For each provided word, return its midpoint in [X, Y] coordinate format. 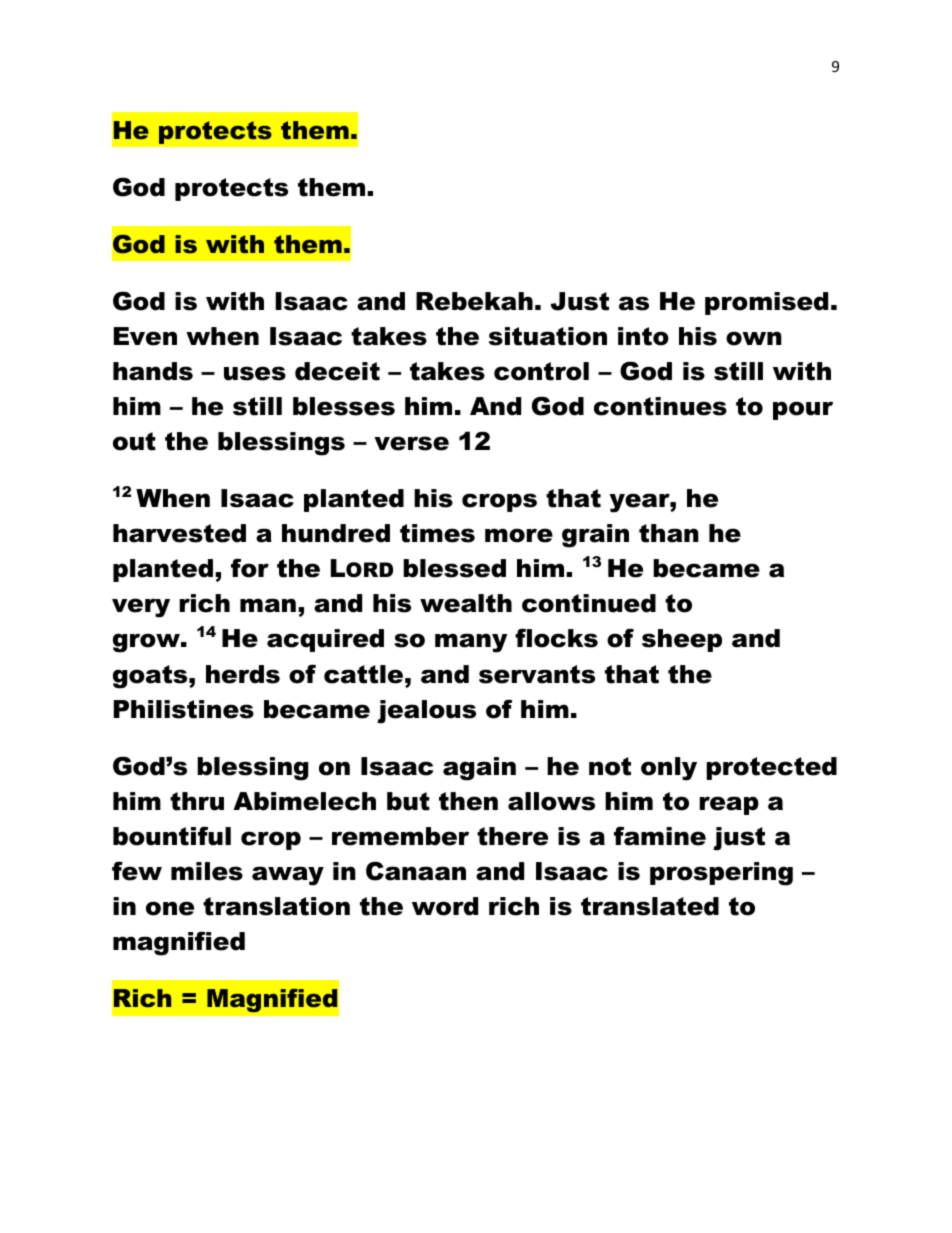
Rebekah [474, 301]
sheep [682, 640]
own [754, 338]
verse [411, 443]
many [471, 643]
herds [243, 674]
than [669, 533]
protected [771, 768]
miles [207, 871]
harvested [179, 533]
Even [145, 336]
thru [197, 801]
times [437, 533]
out [134, 441]
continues [660, 406]
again [479, 769]
